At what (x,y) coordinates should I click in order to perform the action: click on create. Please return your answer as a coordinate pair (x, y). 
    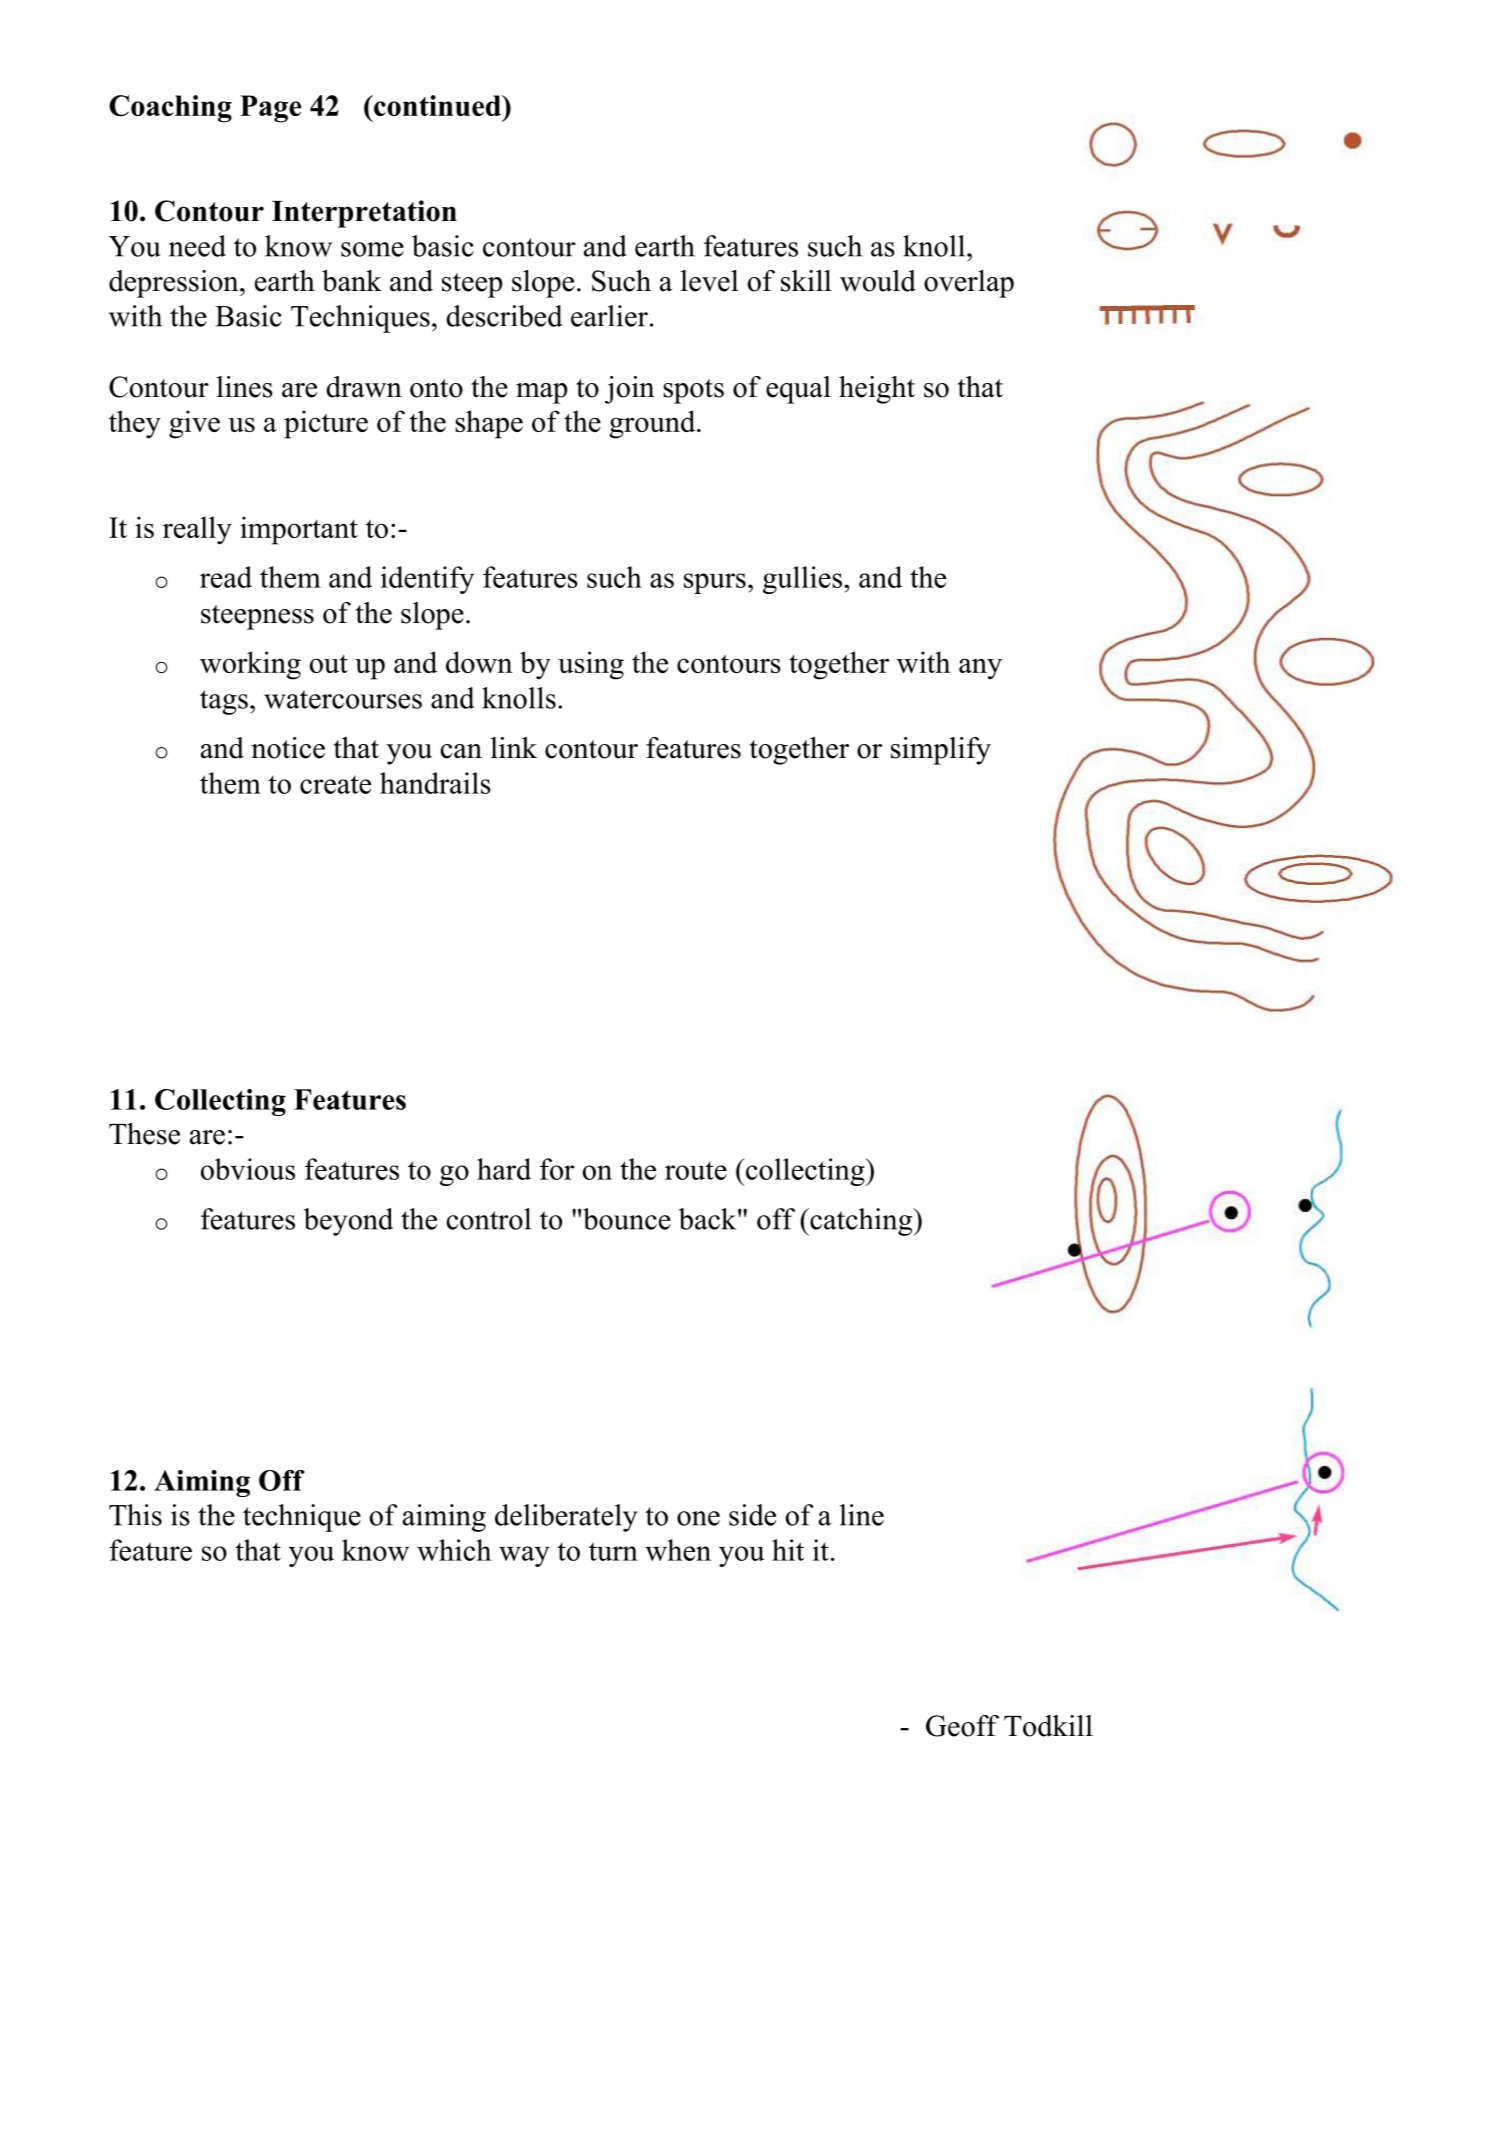
    Looking at the image, I should click on (335, 784).
